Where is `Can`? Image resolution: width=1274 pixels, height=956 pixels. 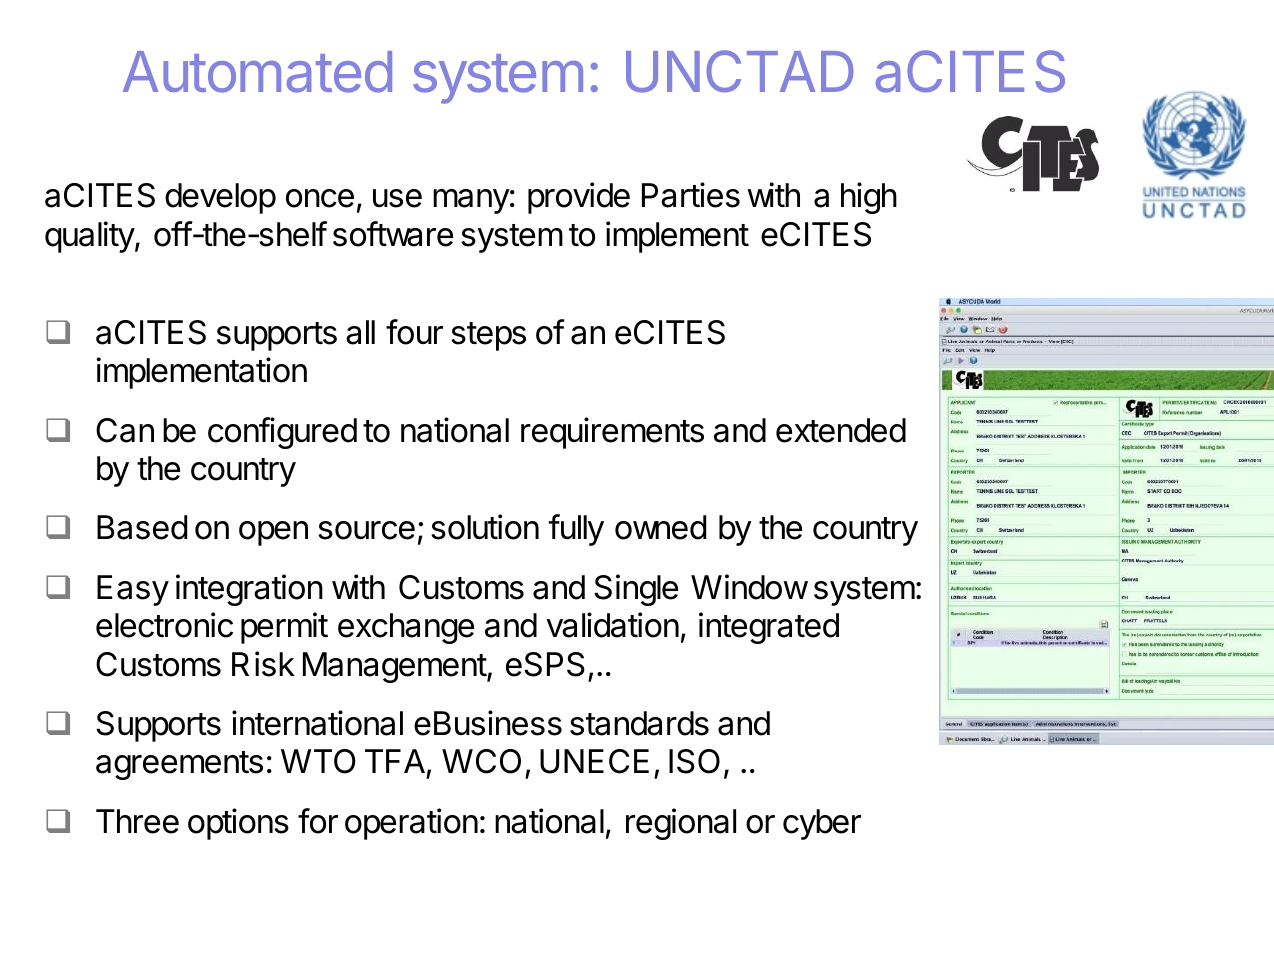 Can is located at coordinates (125, 430).
